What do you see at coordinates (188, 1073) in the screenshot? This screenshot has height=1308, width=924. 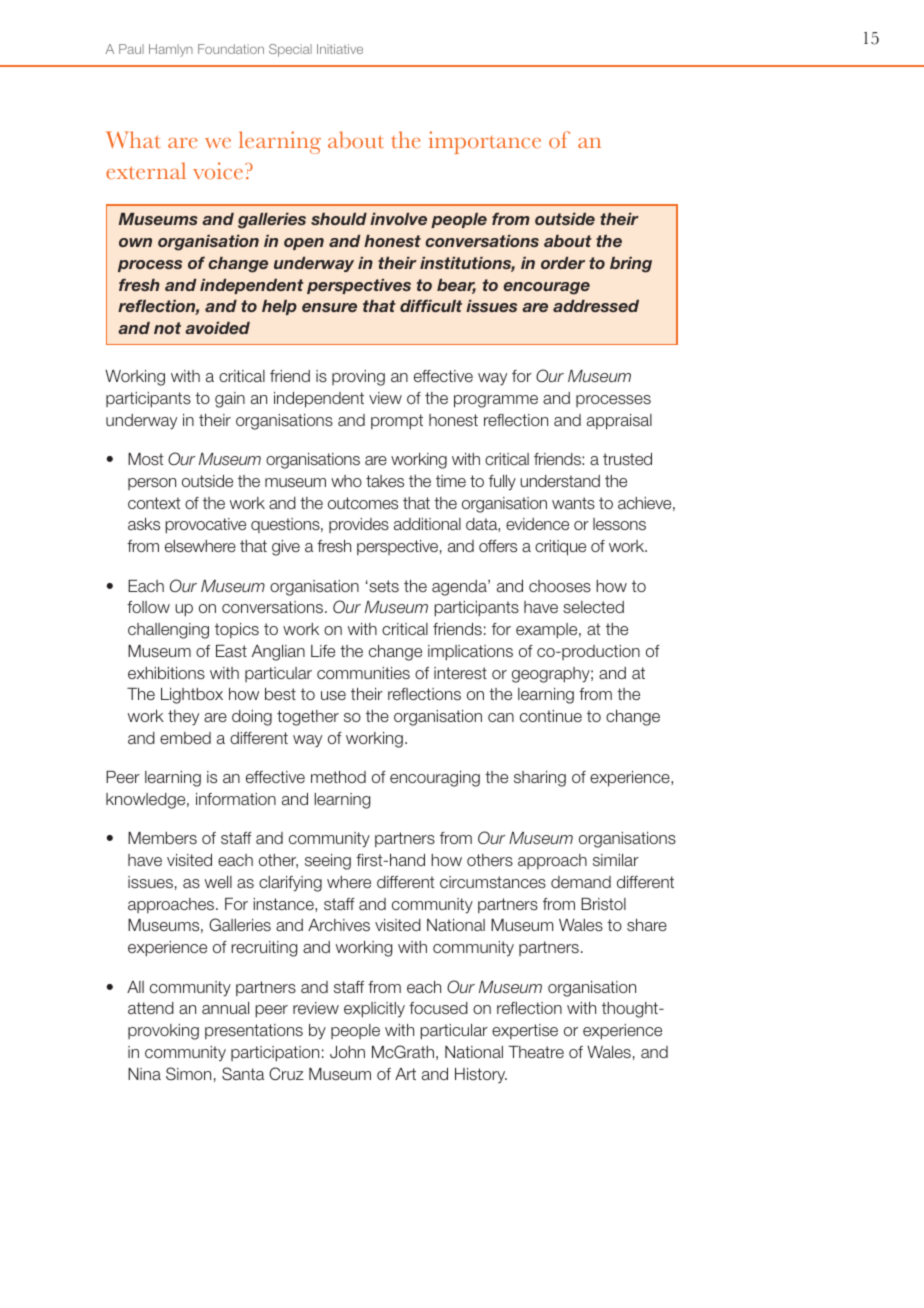 I see `Simon` at bounding box center [188, 1073].
